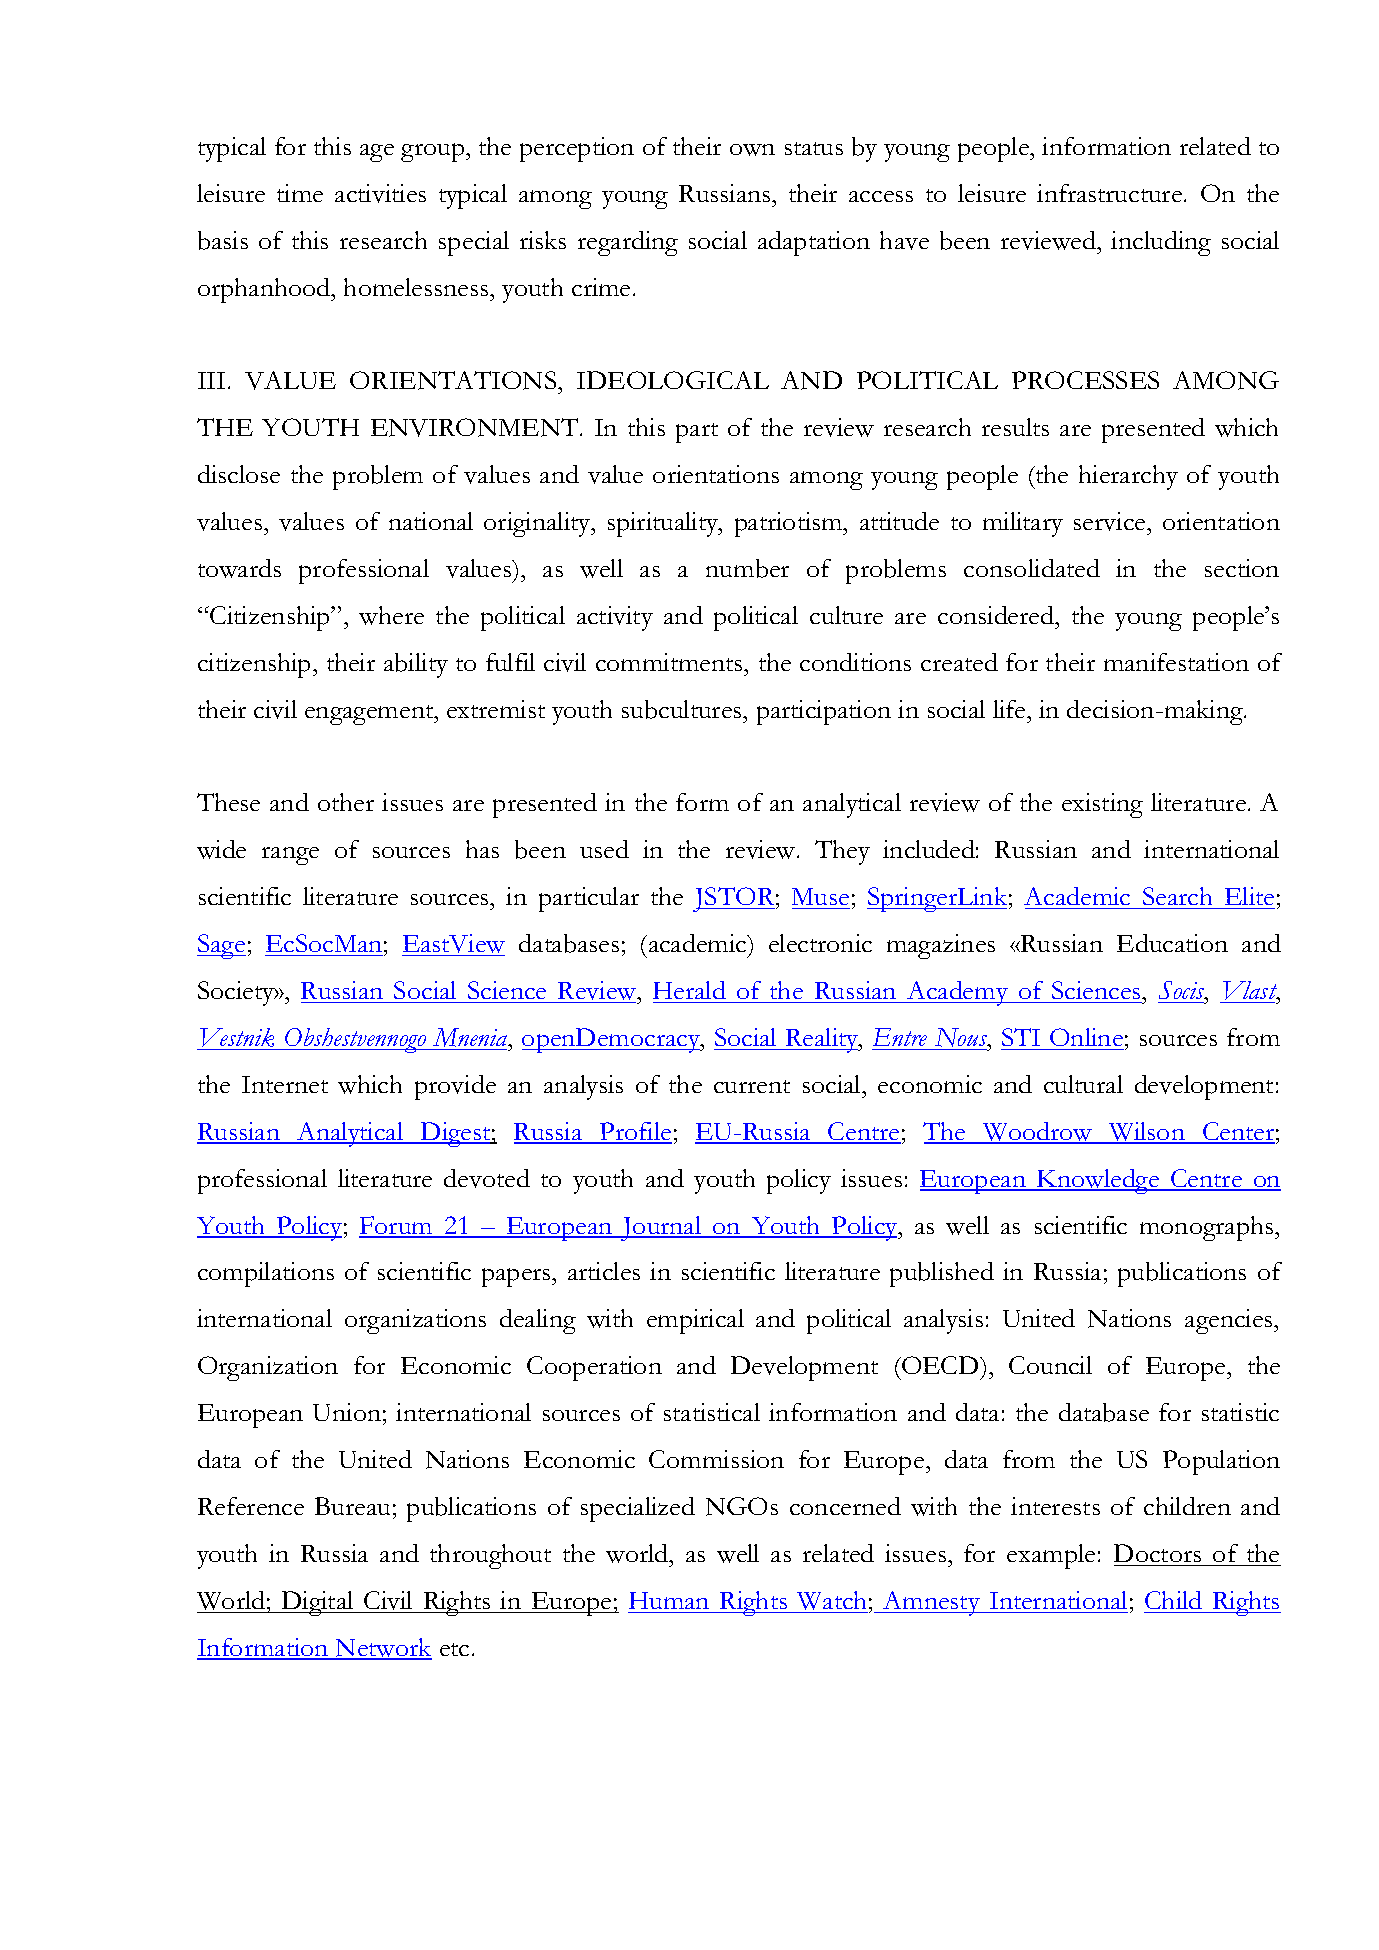 The width and height of the screenshot is (1379, 1950). Describe the element at coordinates (290, 856) in the screenshot. I see `range` at that location.
